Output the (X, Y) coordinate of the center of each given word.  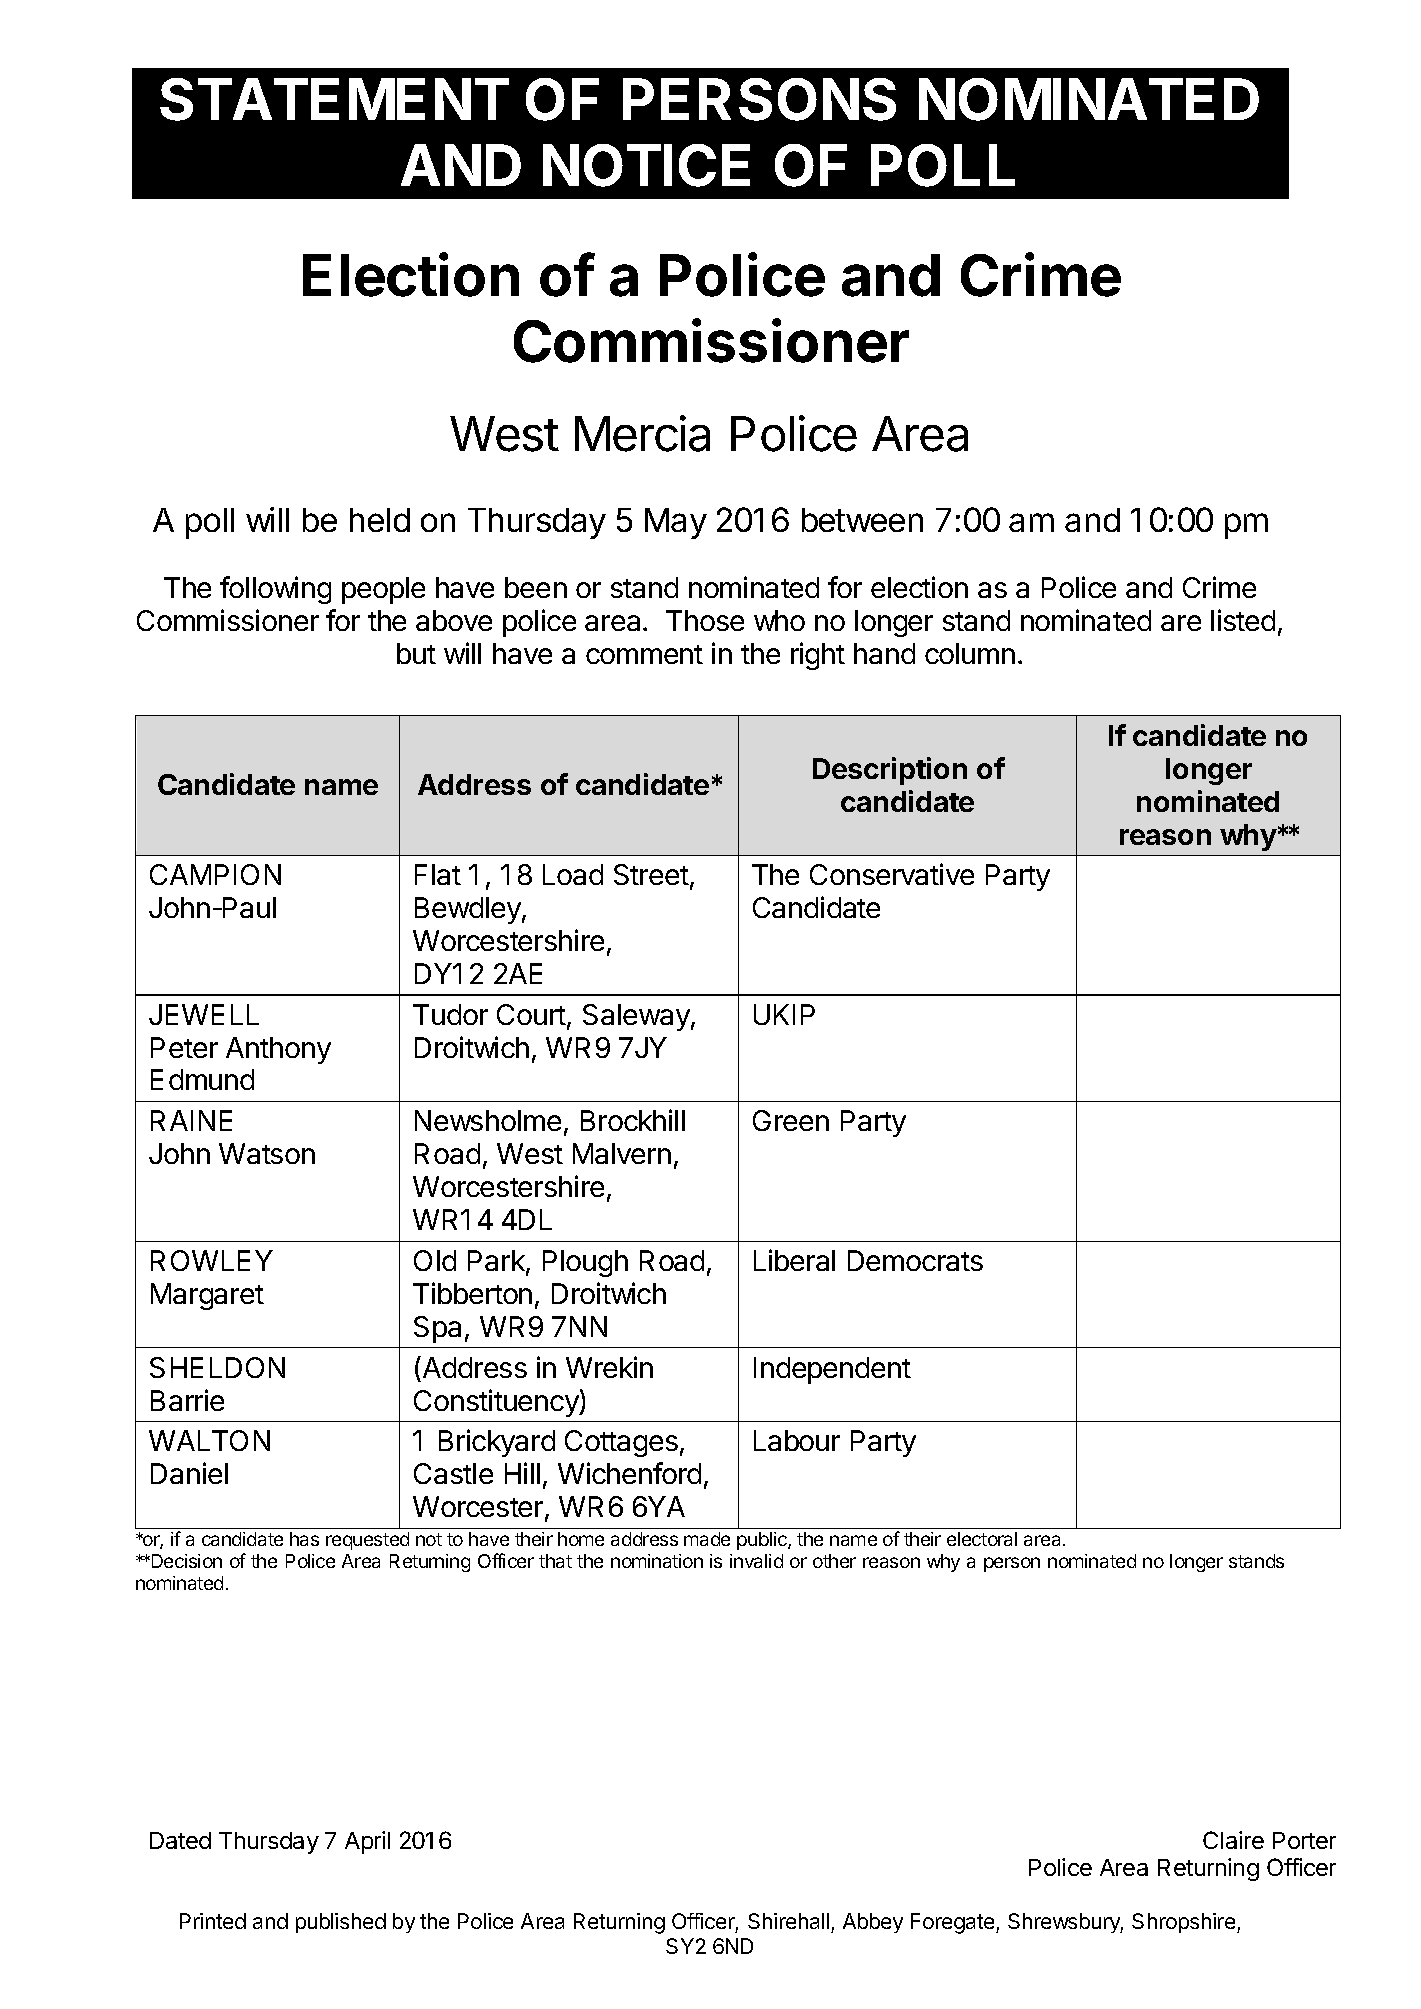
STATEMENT (334, 99)
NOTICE (646, 165)
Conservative (892, 874)
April (367, 1842)
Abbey (873, 1923)
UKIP (784, 1014)
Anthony (278, 1050)
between (862, 520)
